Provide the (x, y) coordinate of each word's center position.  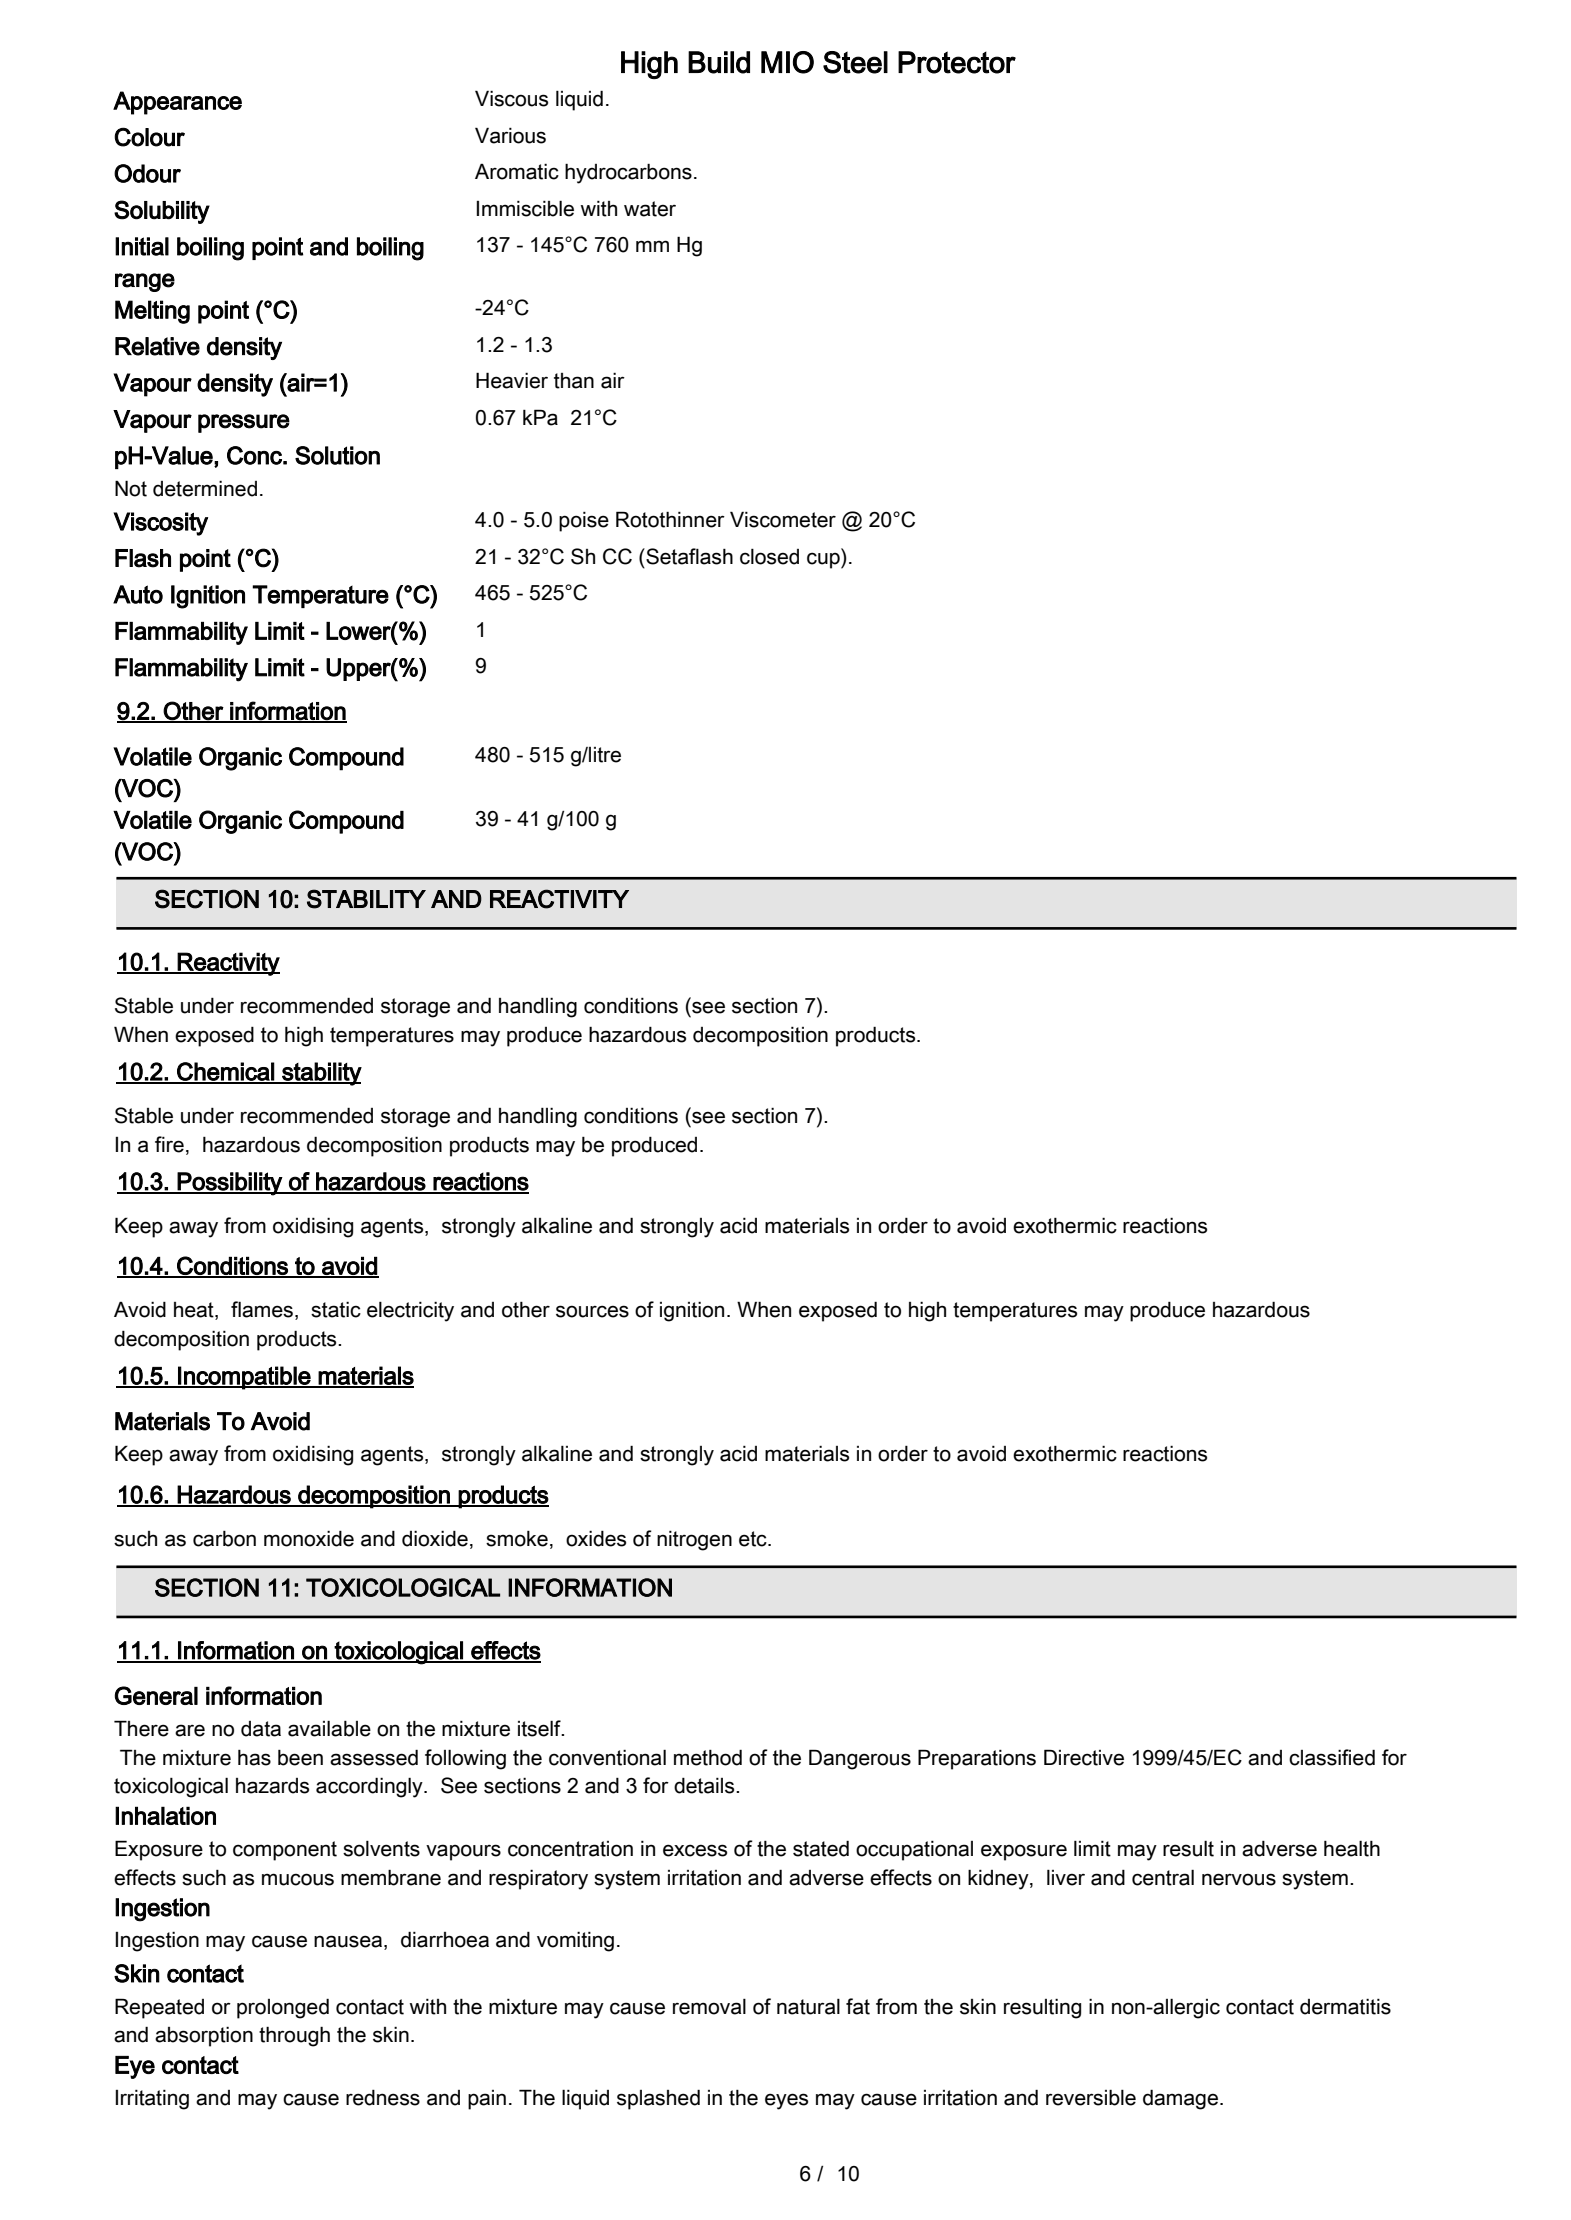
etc (754, 1539)
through (294, 2037)
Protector (957, 62)
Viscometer (783, 519)
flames (262, 1309)
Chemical (225, 1072)
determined (205, 489)
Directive (1084, 1757)
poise (584, 522)
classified (1332, 1757)
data (261, 1729)
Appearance (177, 103)
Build (719, 62)
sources (592, 1311)
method (708, 1758)
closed (769, 557)
